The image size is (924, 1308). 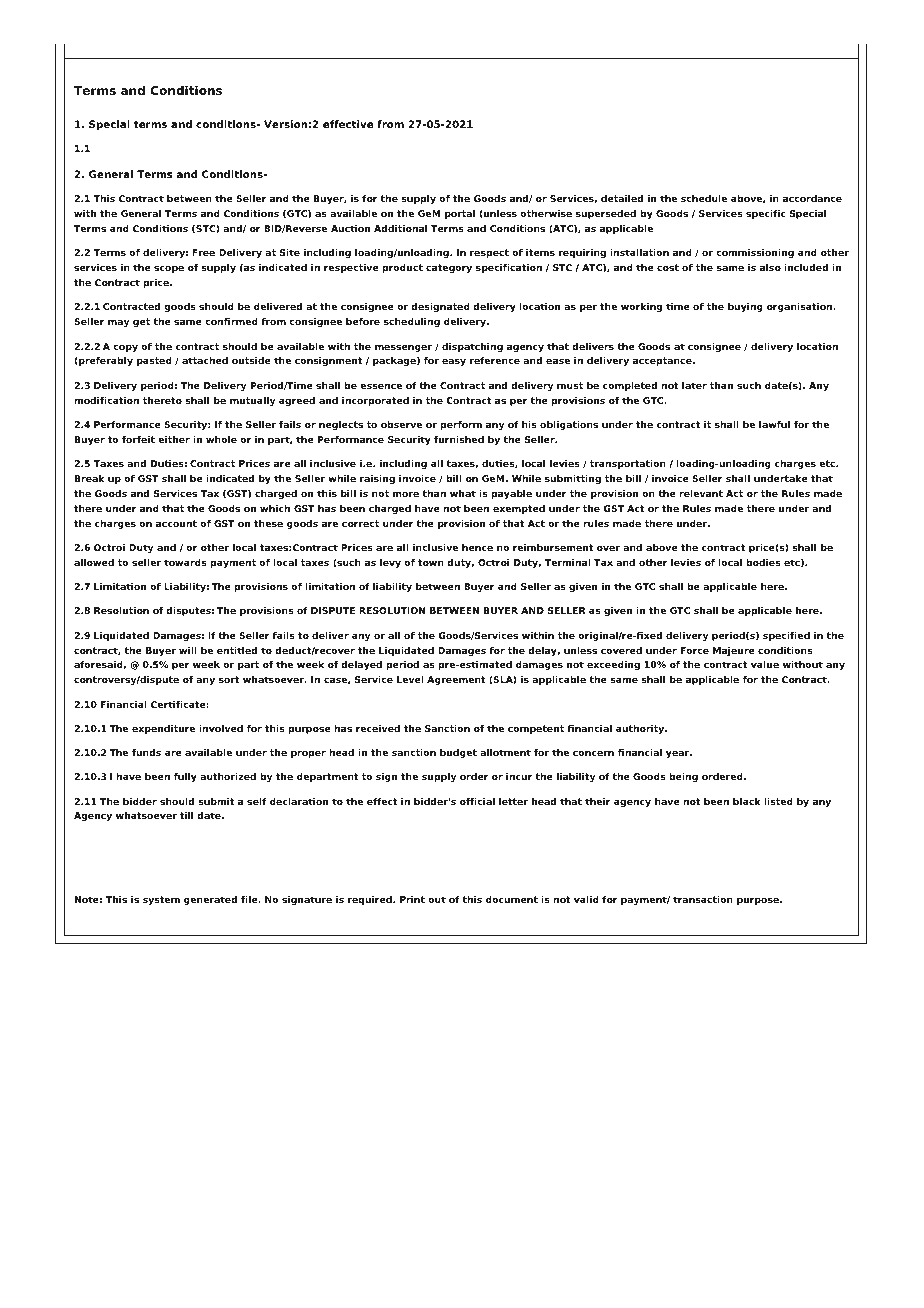 What do you see at coordinates (704, 198) in the screenshot?
I see `schedule` at bounding box center [704, 198].
